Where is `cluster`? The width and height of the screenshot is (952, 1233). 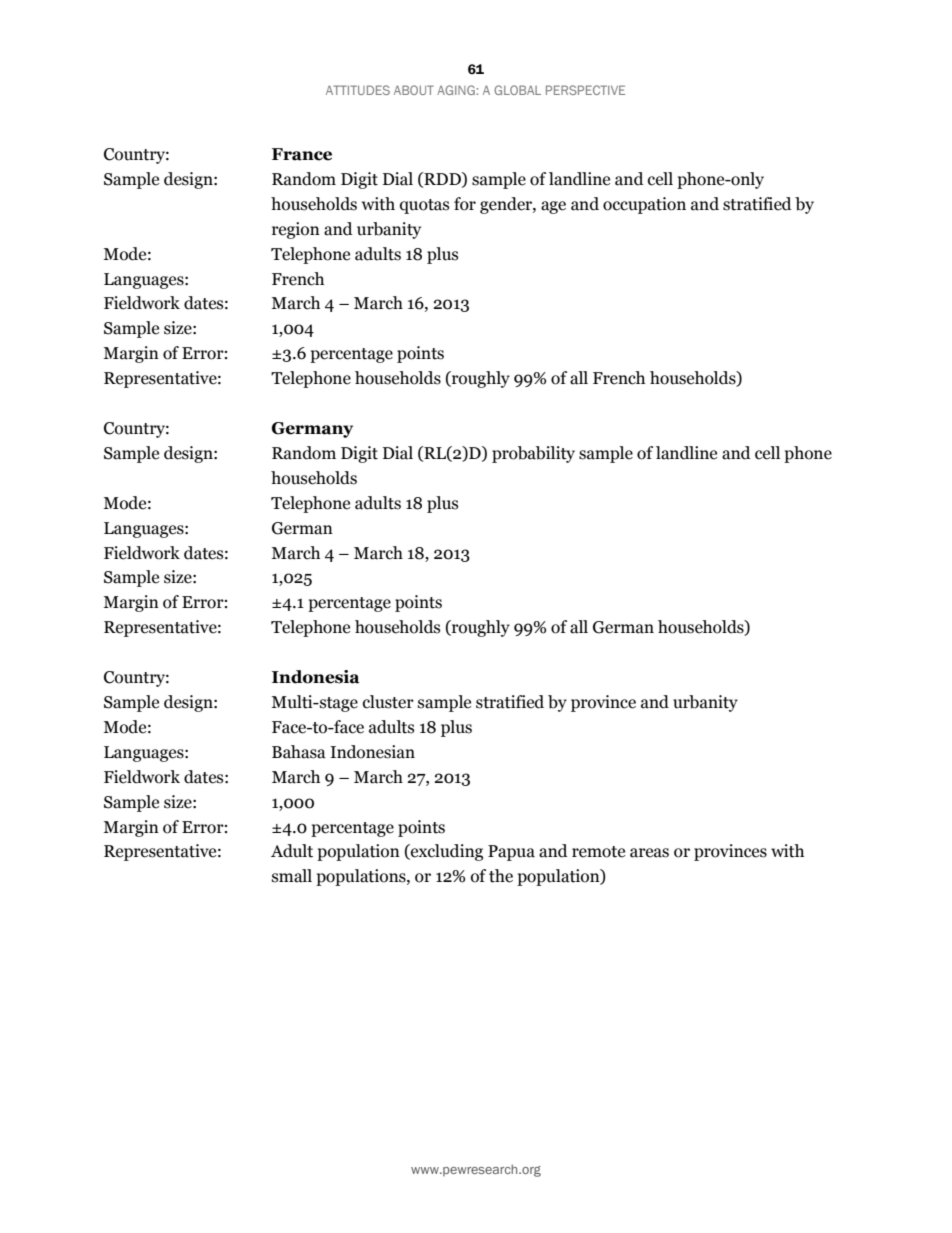 cluster is located at coordinates (388, 702).
